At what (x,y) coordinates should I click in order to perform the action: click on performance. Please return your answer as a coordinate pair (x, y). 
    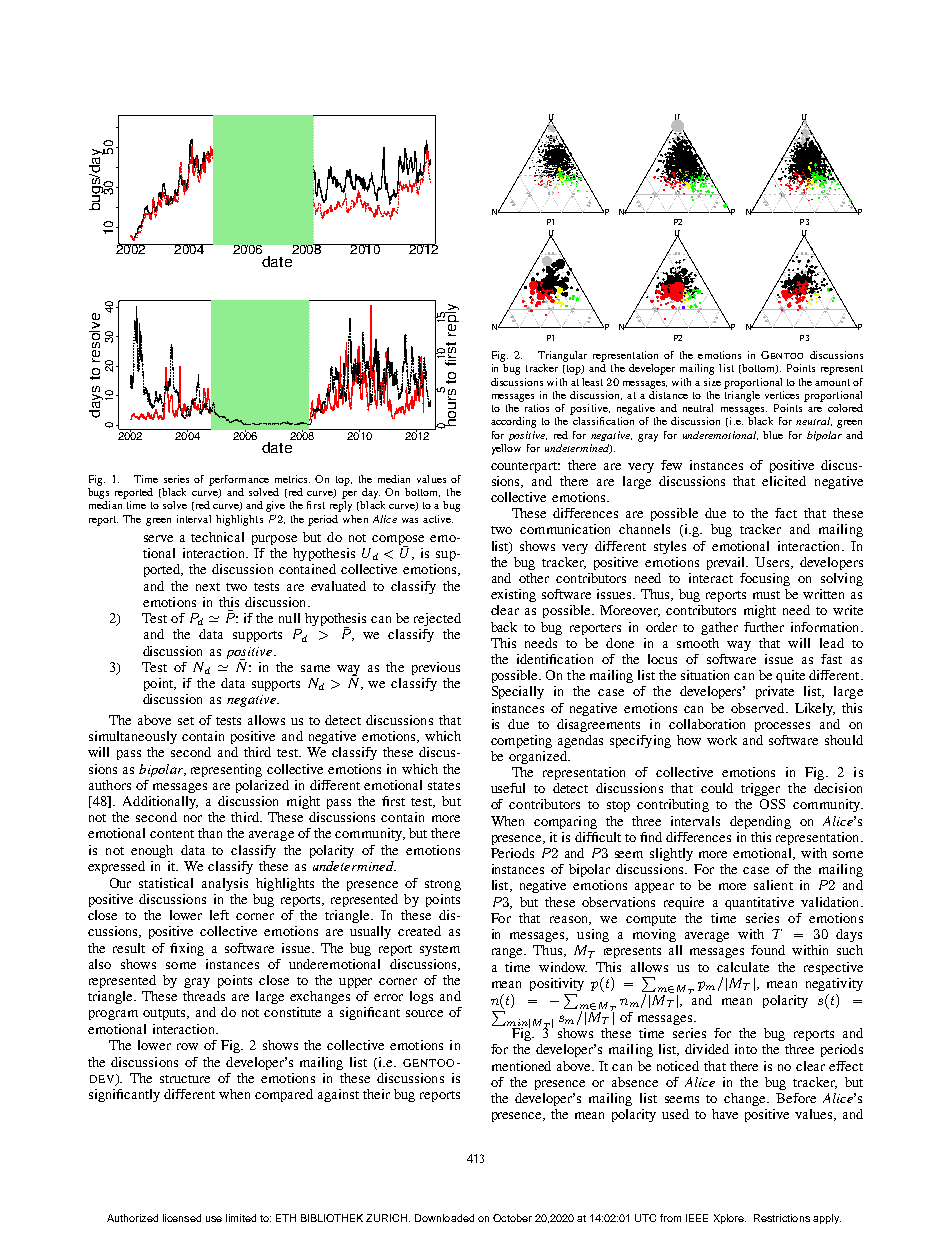
    Looking at the image, I should click on (239, 480).
